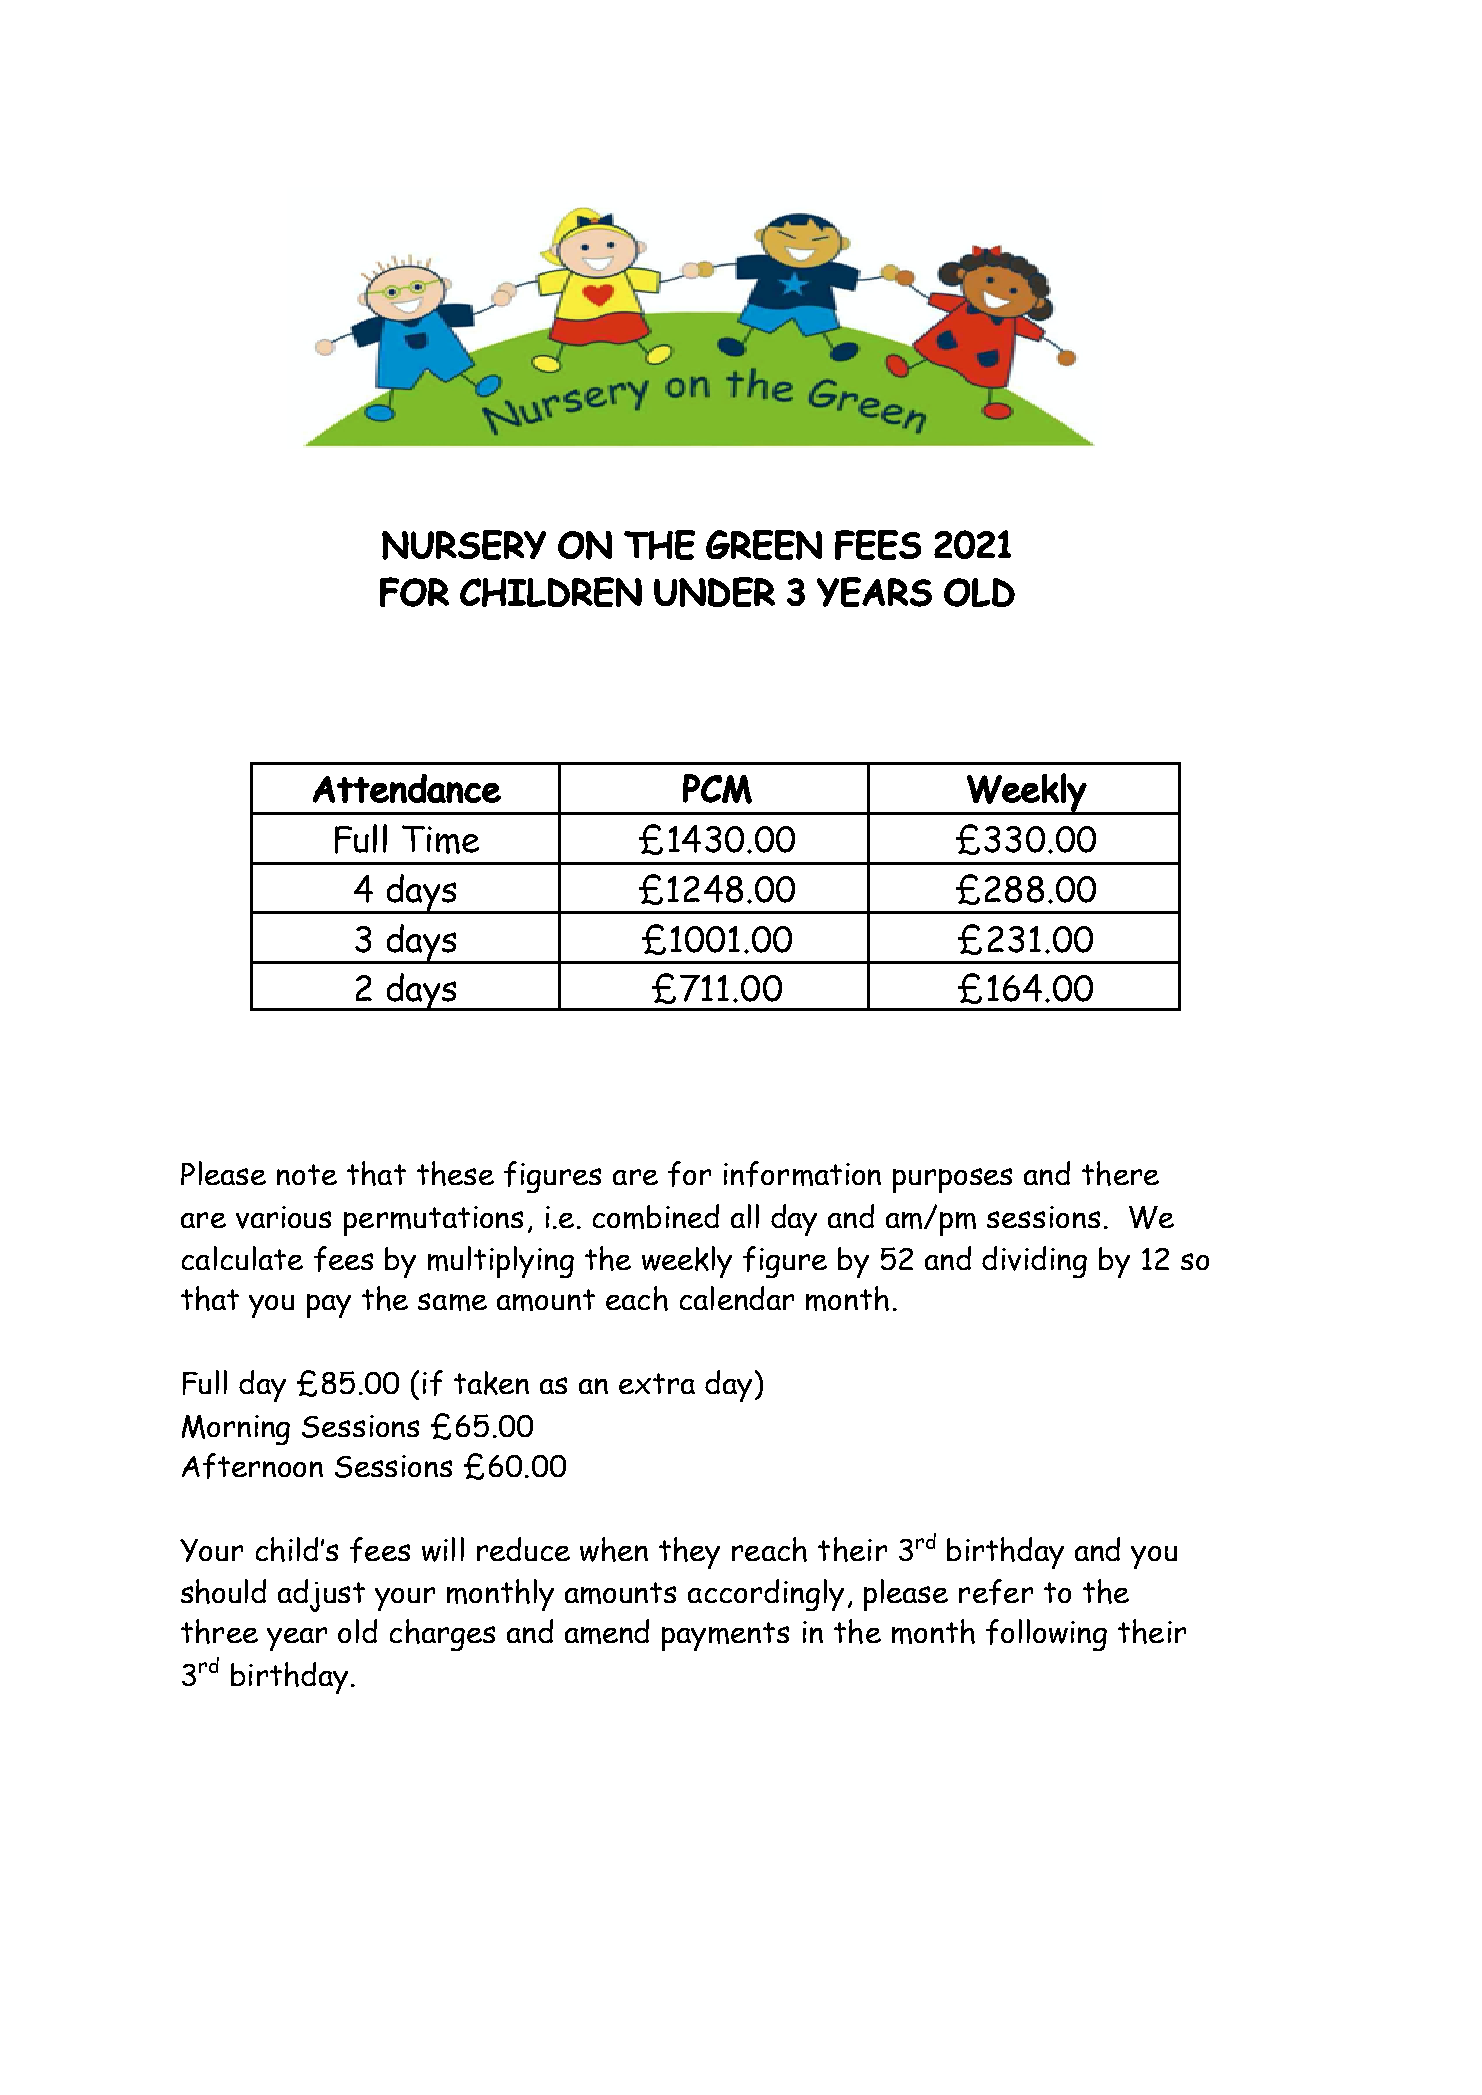 The image size is (1482, 2095). What do you see at coordinates (714, 592) in the screenshot?
I see `UNDER` at bounding box center [714, 592].
